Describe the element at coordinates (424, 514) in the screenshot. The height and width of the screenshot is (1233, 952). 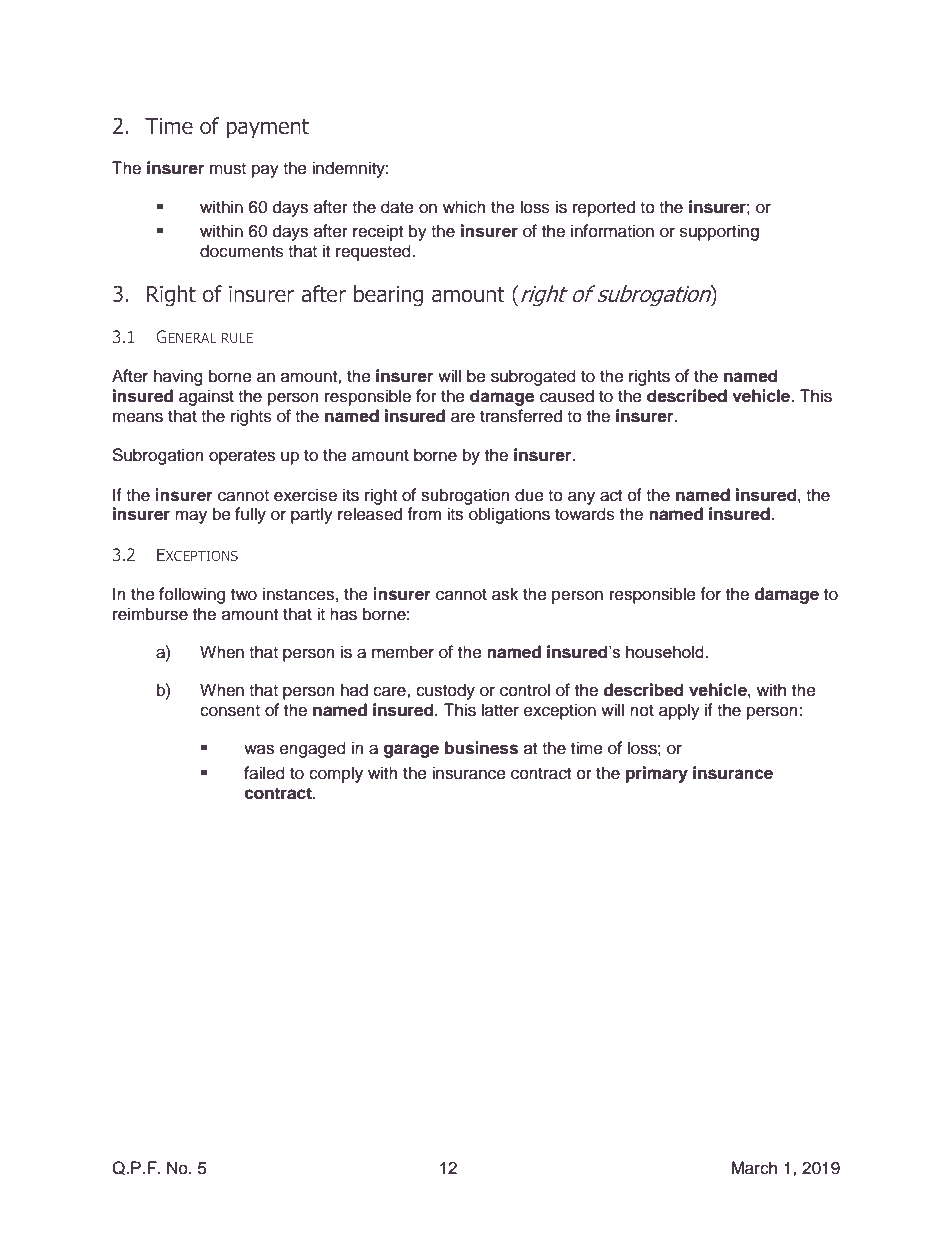
I see `from` at that location.
